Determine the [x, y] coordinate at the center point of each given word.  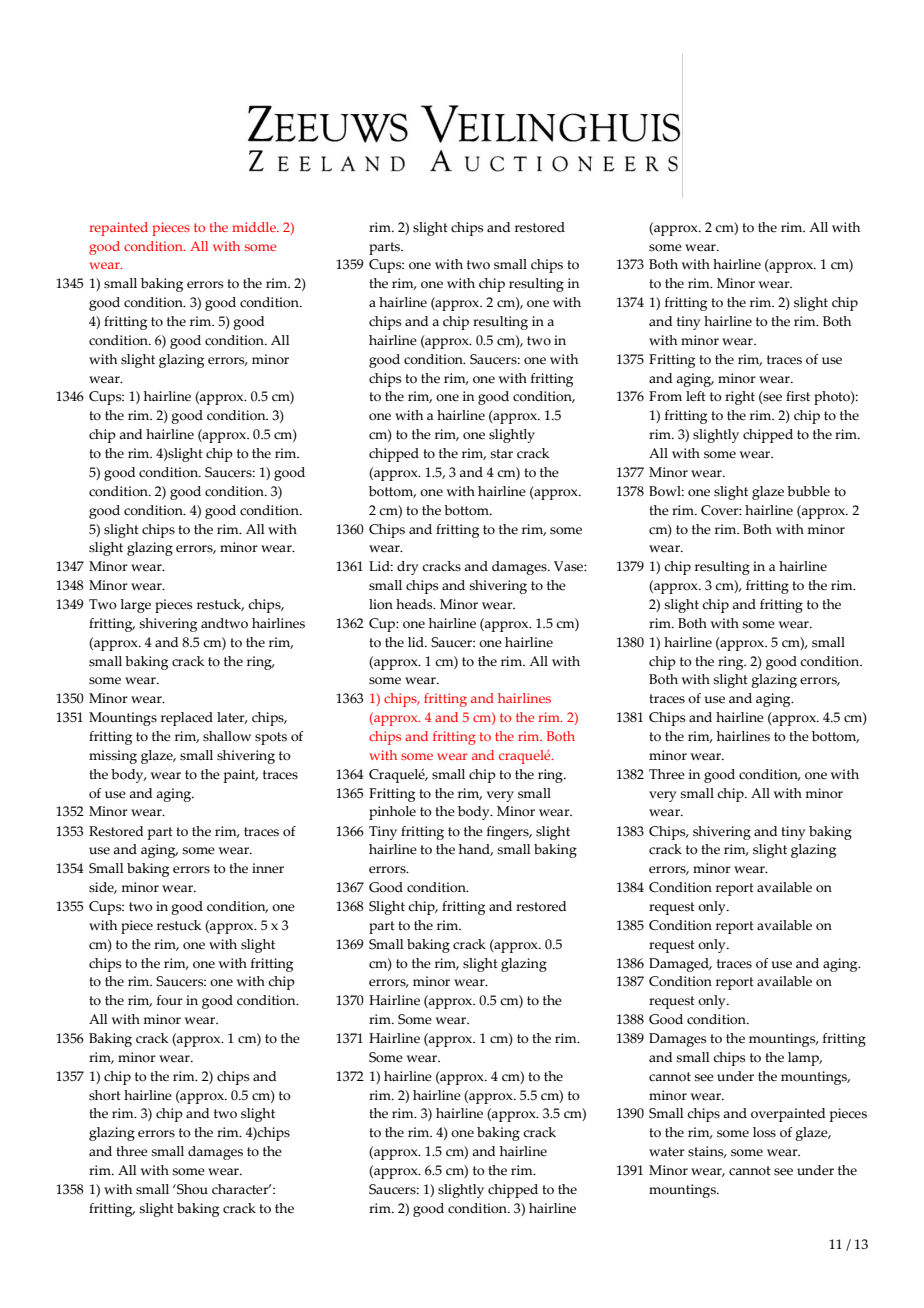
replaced [187, 719]
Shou [191, 1189]
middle [255, 227]
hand [476, 850]
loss [764, 1132]
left [696, 396]
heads [415, 604]
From [665, 396]
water [667, 1152]
